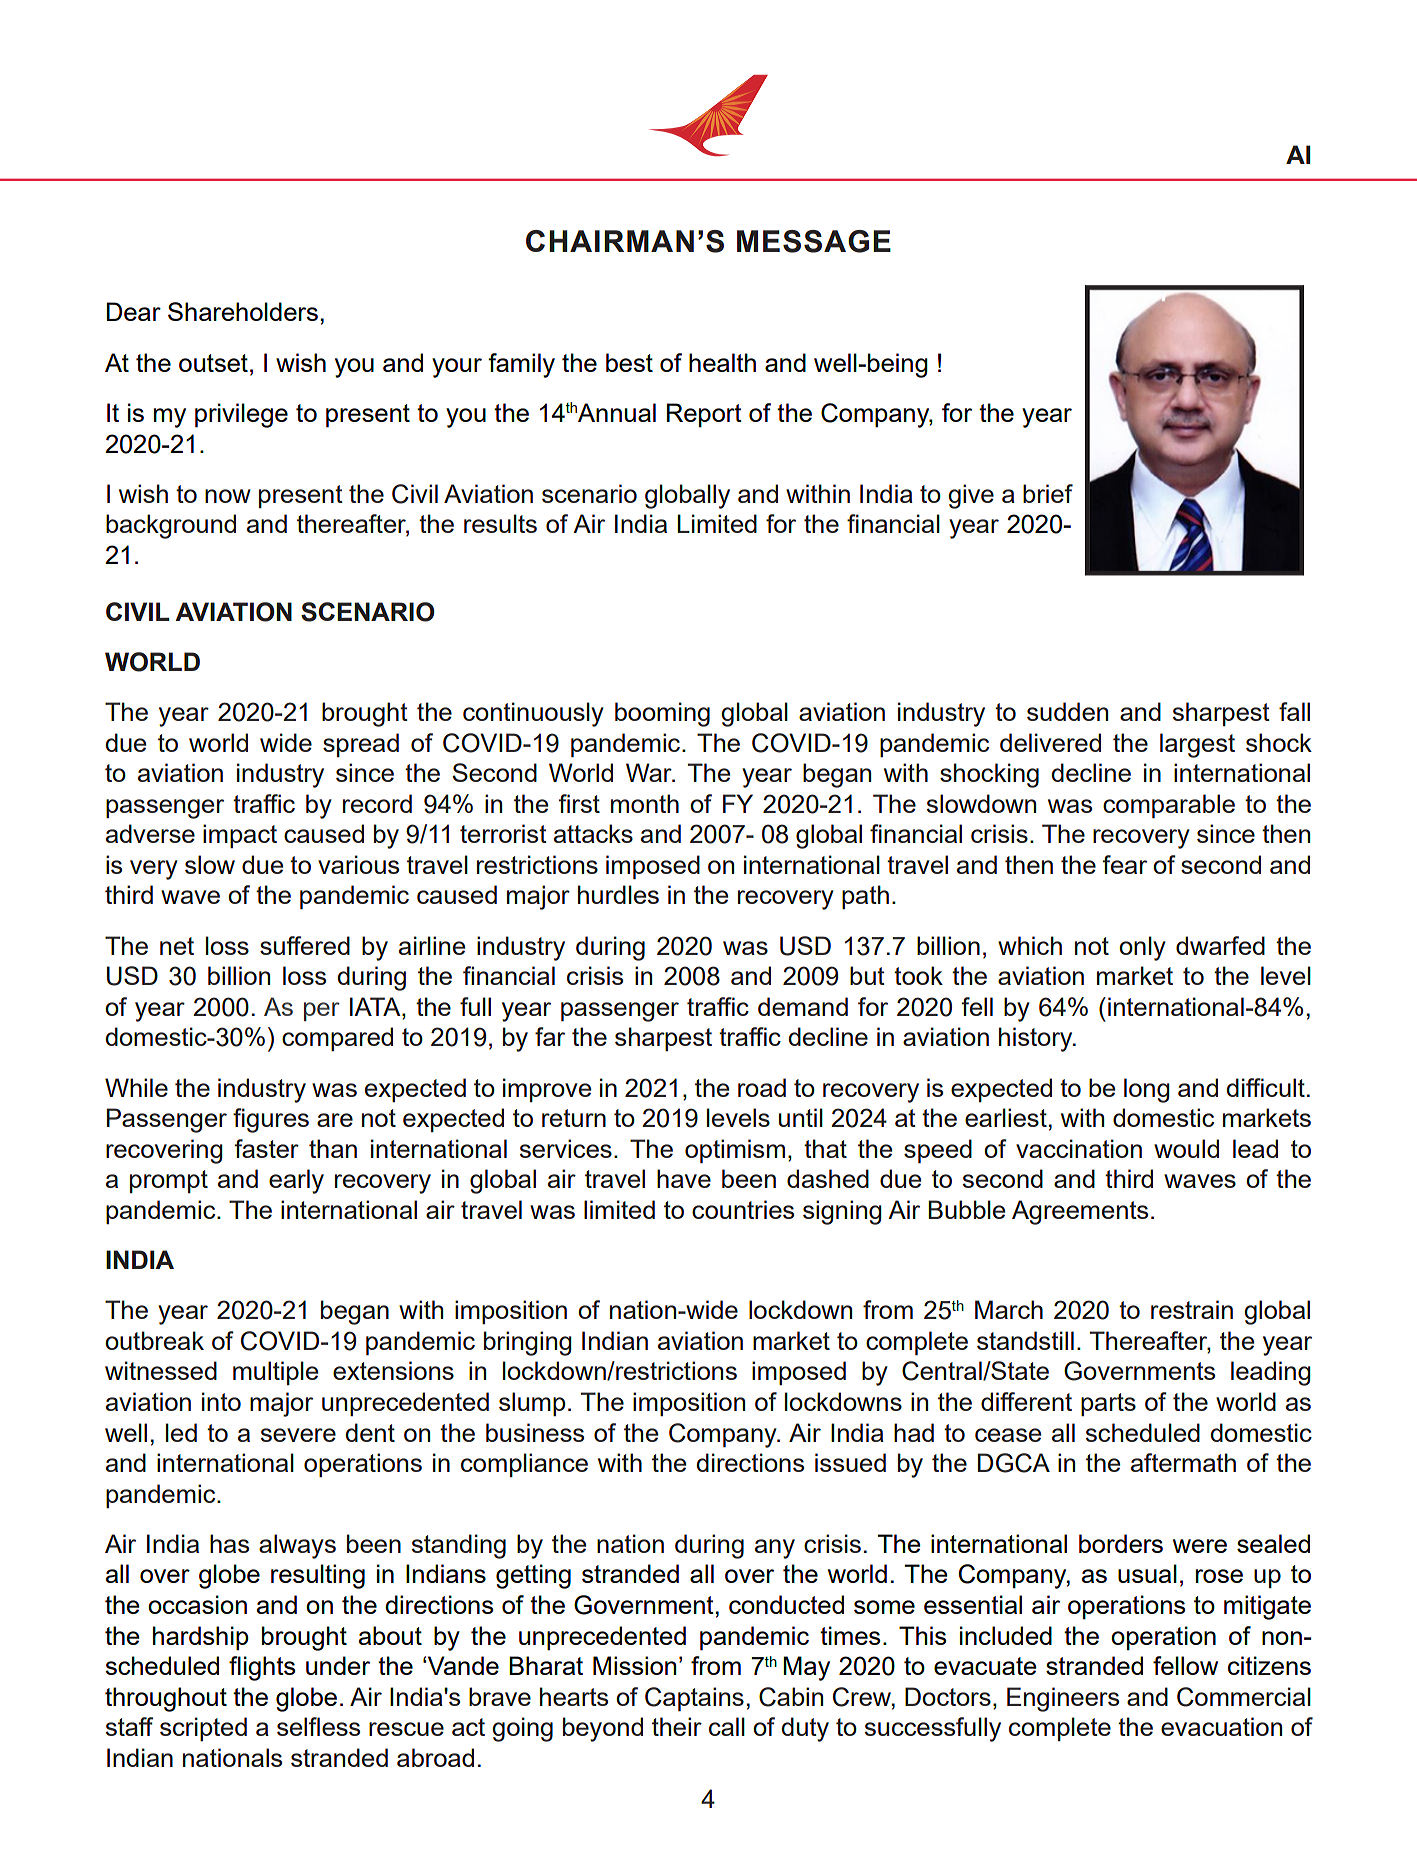 Image resolution: width=1417 pixels, height=1875 pixels. Describe the element at coordinates (243, 311) in the screenshot. I see `Shareholders` at that location.
